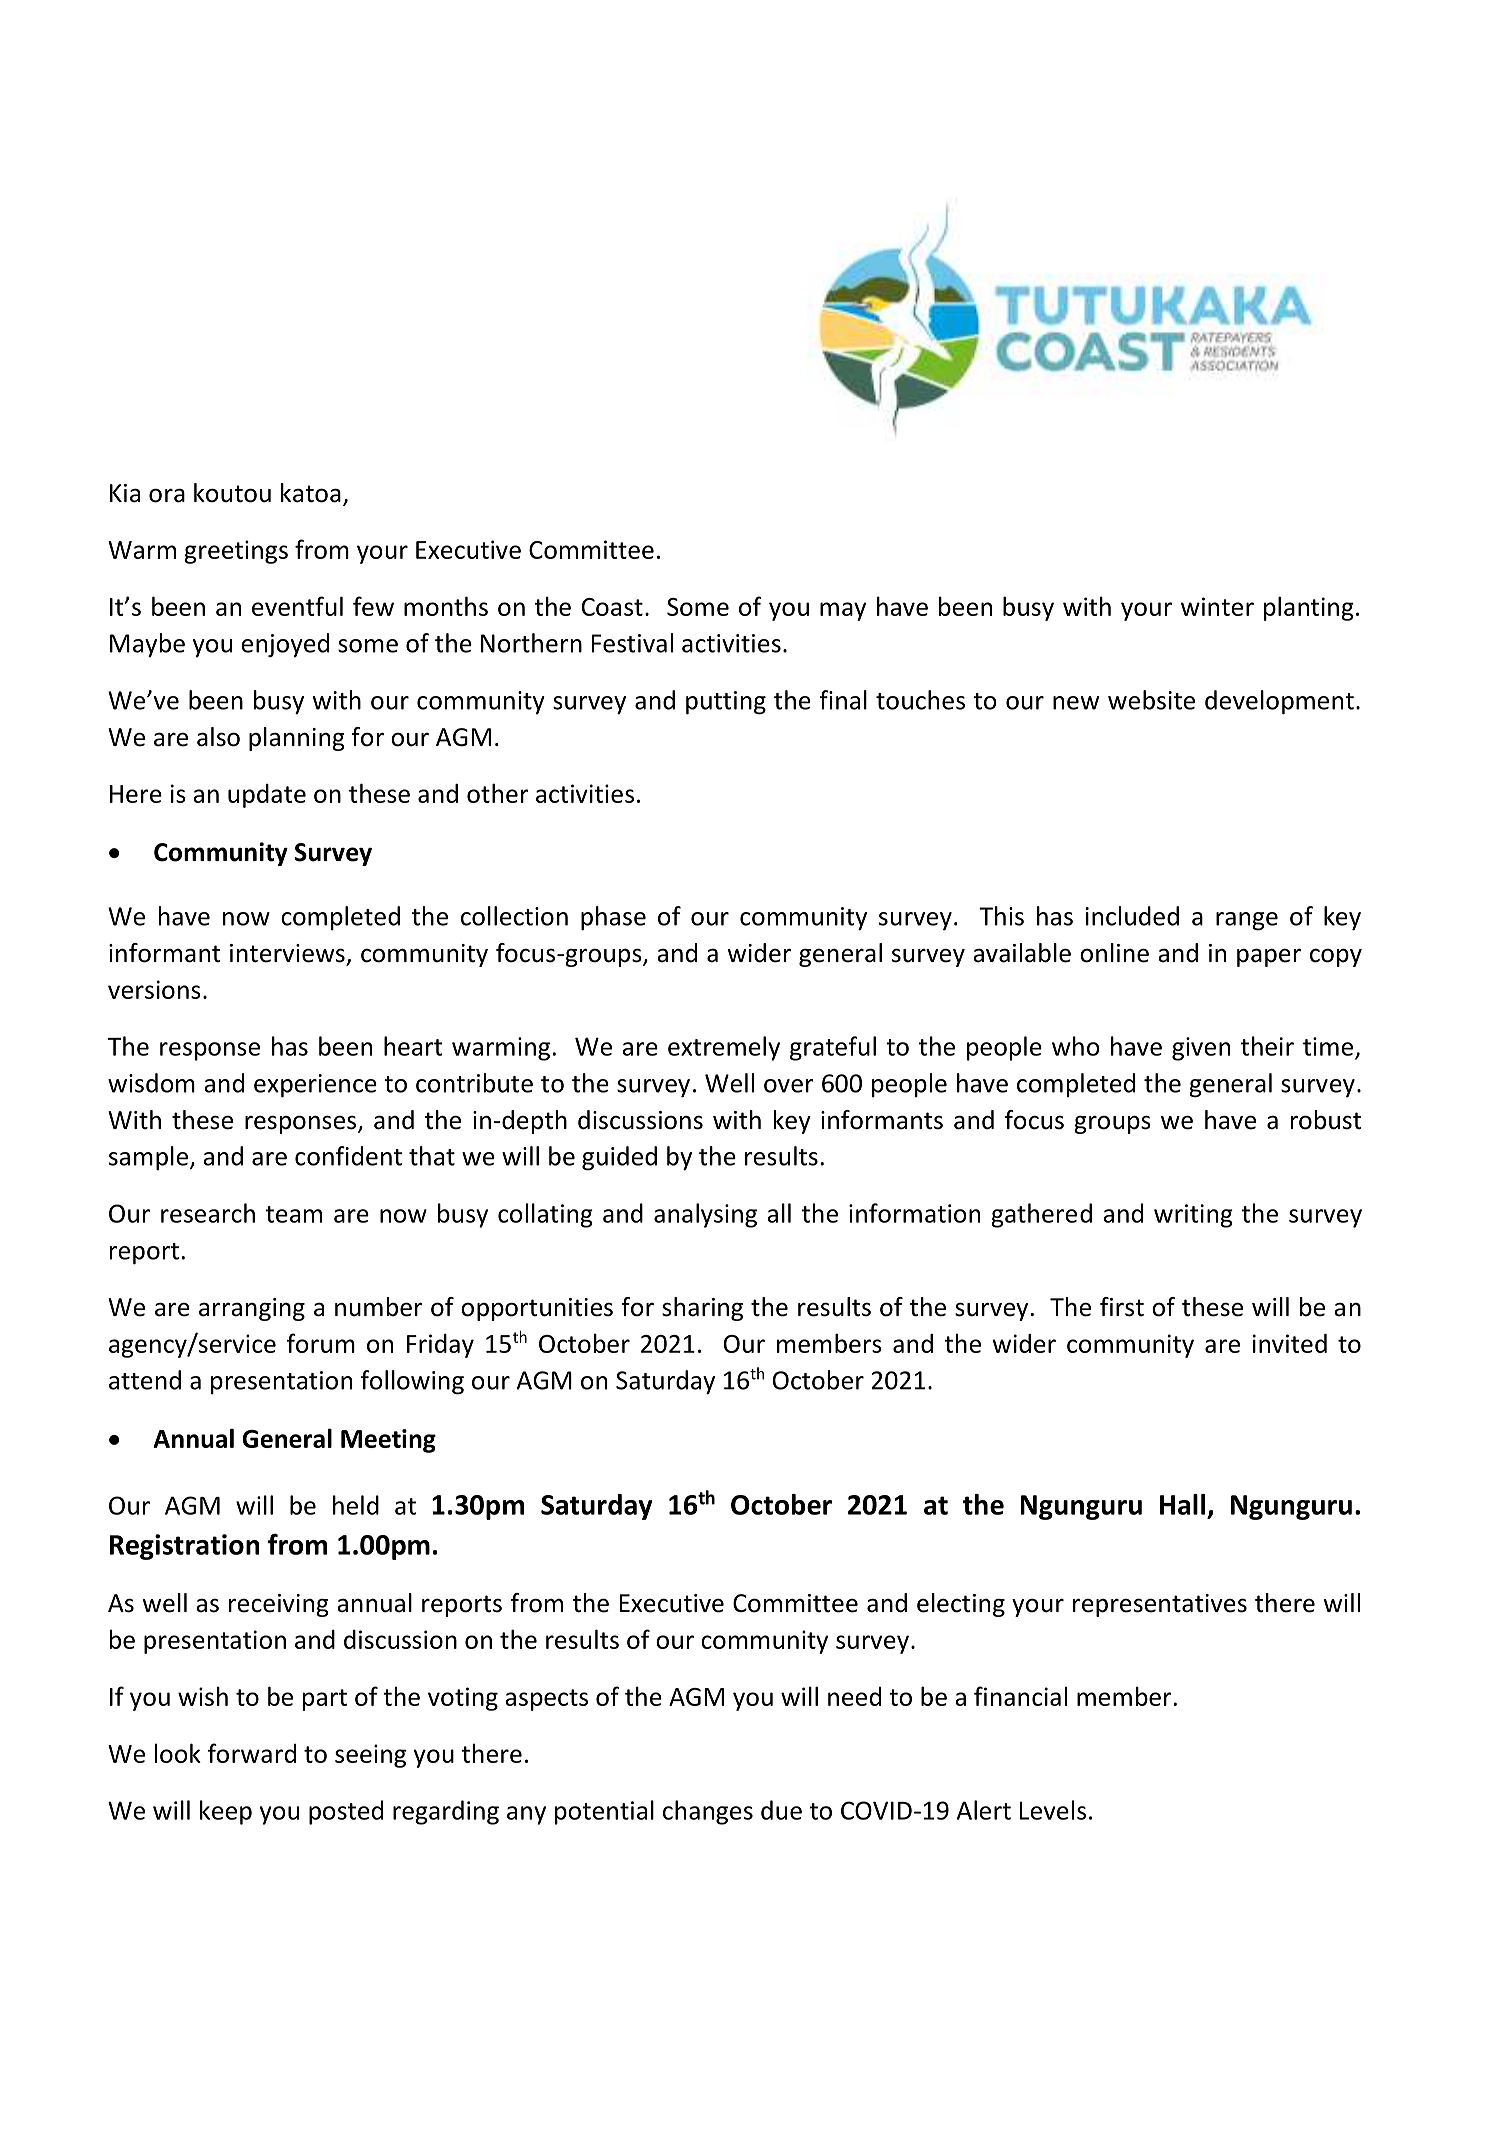 The image size is (1505, 2129). I want to click on changes, so click(708, 1812).
